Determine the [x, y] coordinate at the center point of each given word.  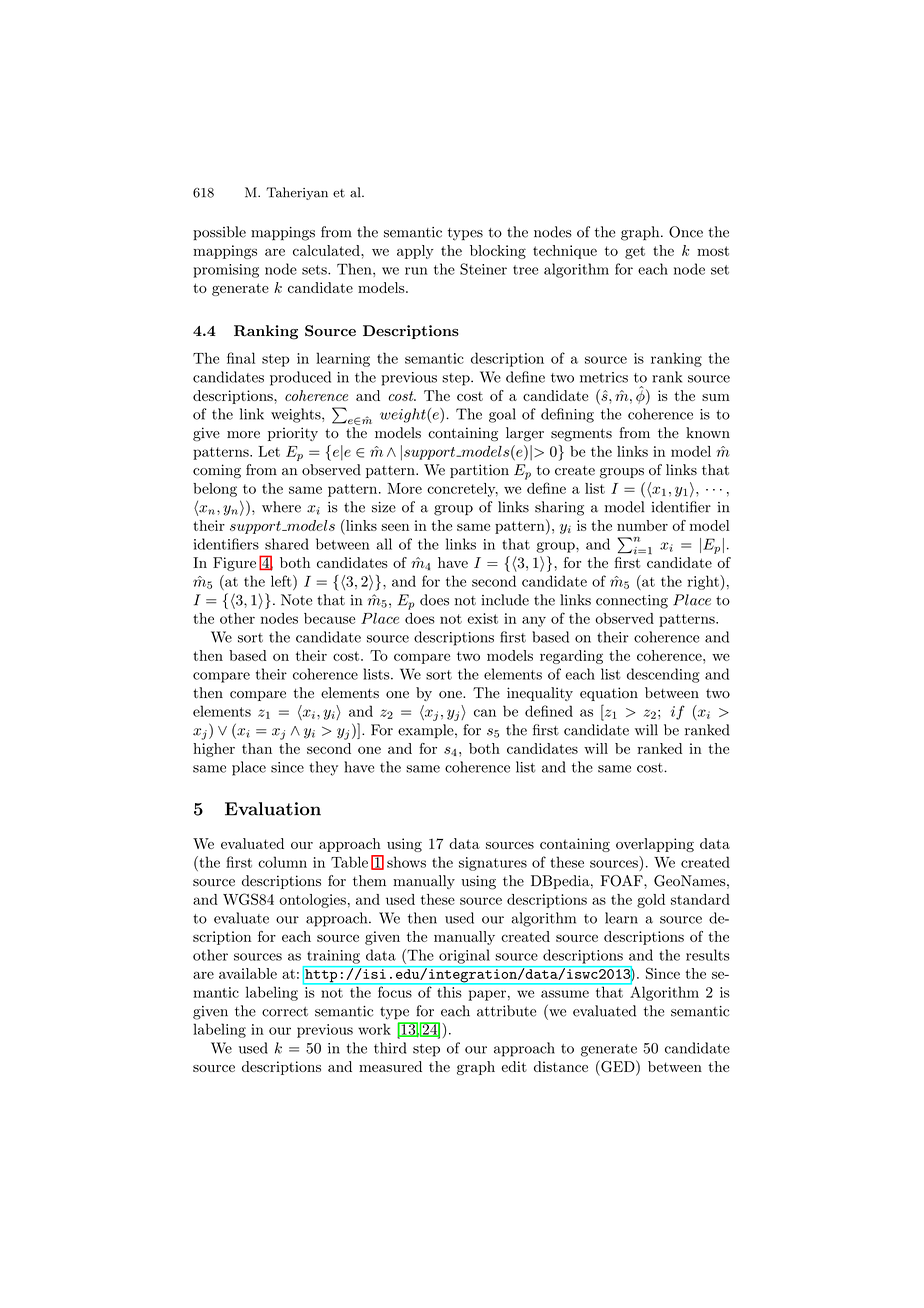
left [282, 581]
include [505, 600]
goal [502, 415]
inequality [540, 694]
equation [609, 694]
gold [651, 901]
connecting [632, 602]
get [635, 252]
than [257, 748]
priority [293, 434]
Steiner [483, 269]
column [282, 862]
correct [285, 1012]
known [708, 433]
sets [315, 270]
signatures [493, 864]
